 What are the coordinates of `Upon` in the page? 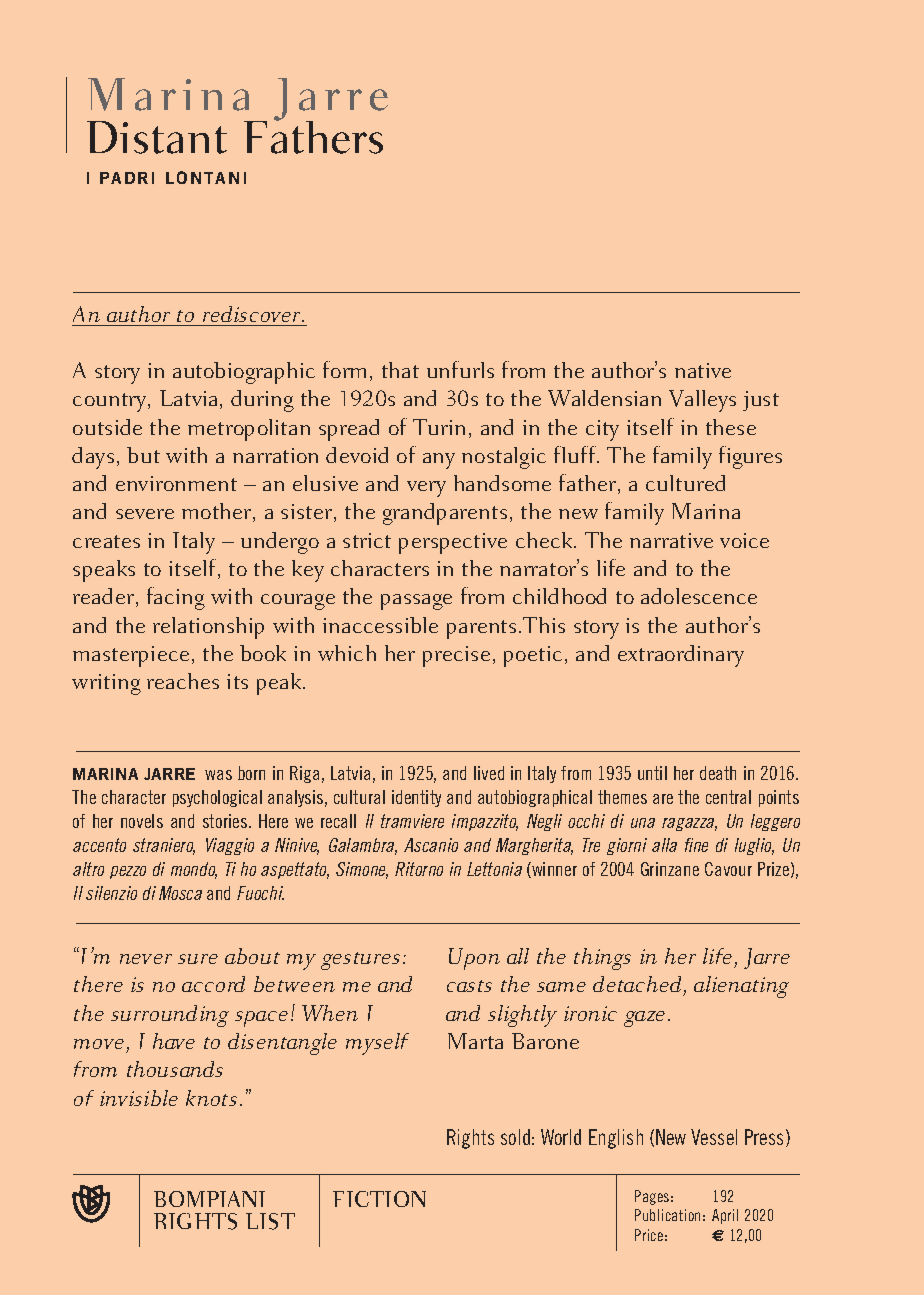 It's located at (474, 959).
